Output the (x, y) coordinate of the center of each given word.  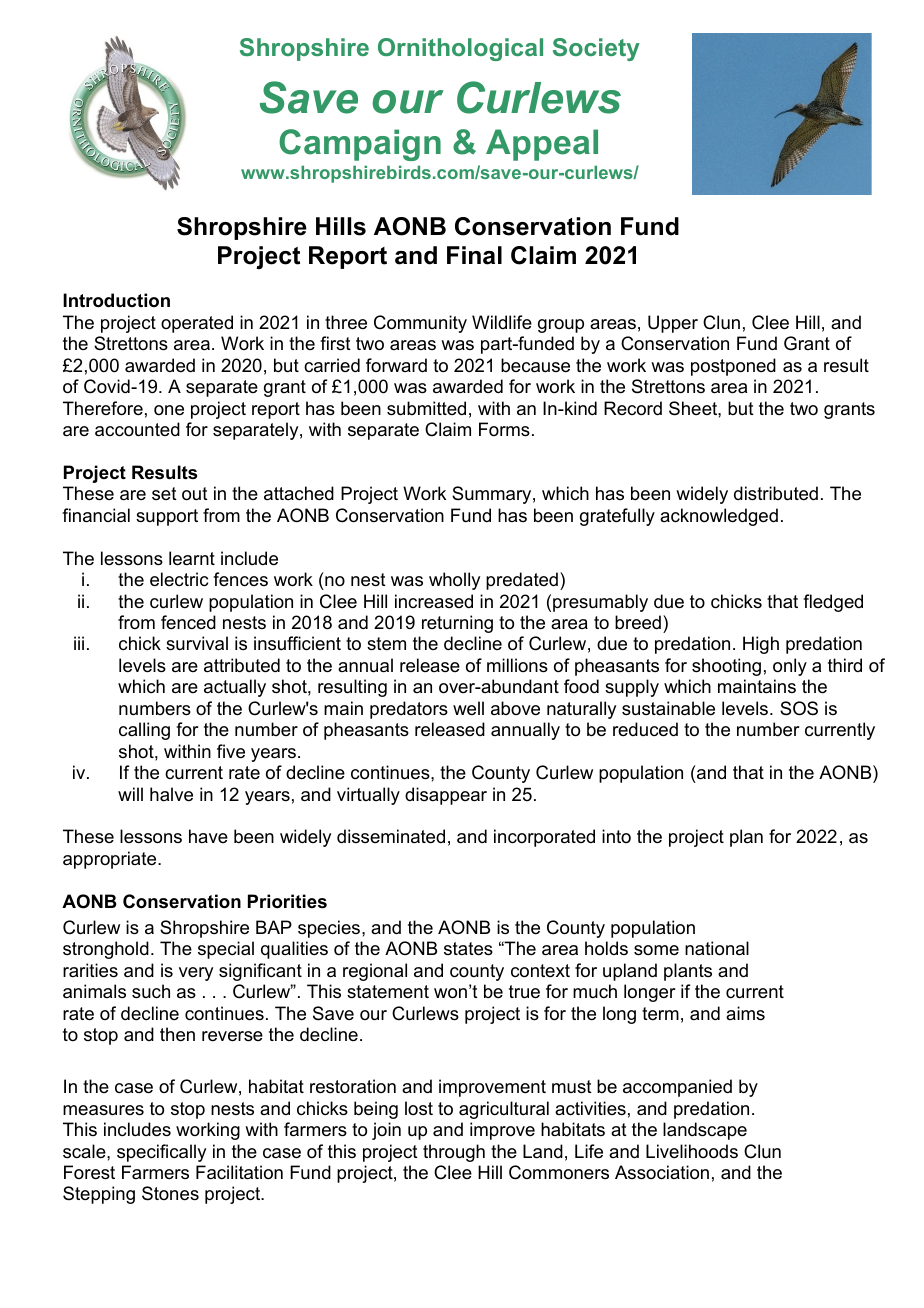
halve (171, 794)
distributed (776, 493)
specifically (161, 1153)
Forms (504, 429)
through (454, 1153)
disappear (446, 796)
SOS (799, 708)
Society (596, 49)
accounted (137, 429)
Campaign (360, 145)
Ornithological (460, 49)
